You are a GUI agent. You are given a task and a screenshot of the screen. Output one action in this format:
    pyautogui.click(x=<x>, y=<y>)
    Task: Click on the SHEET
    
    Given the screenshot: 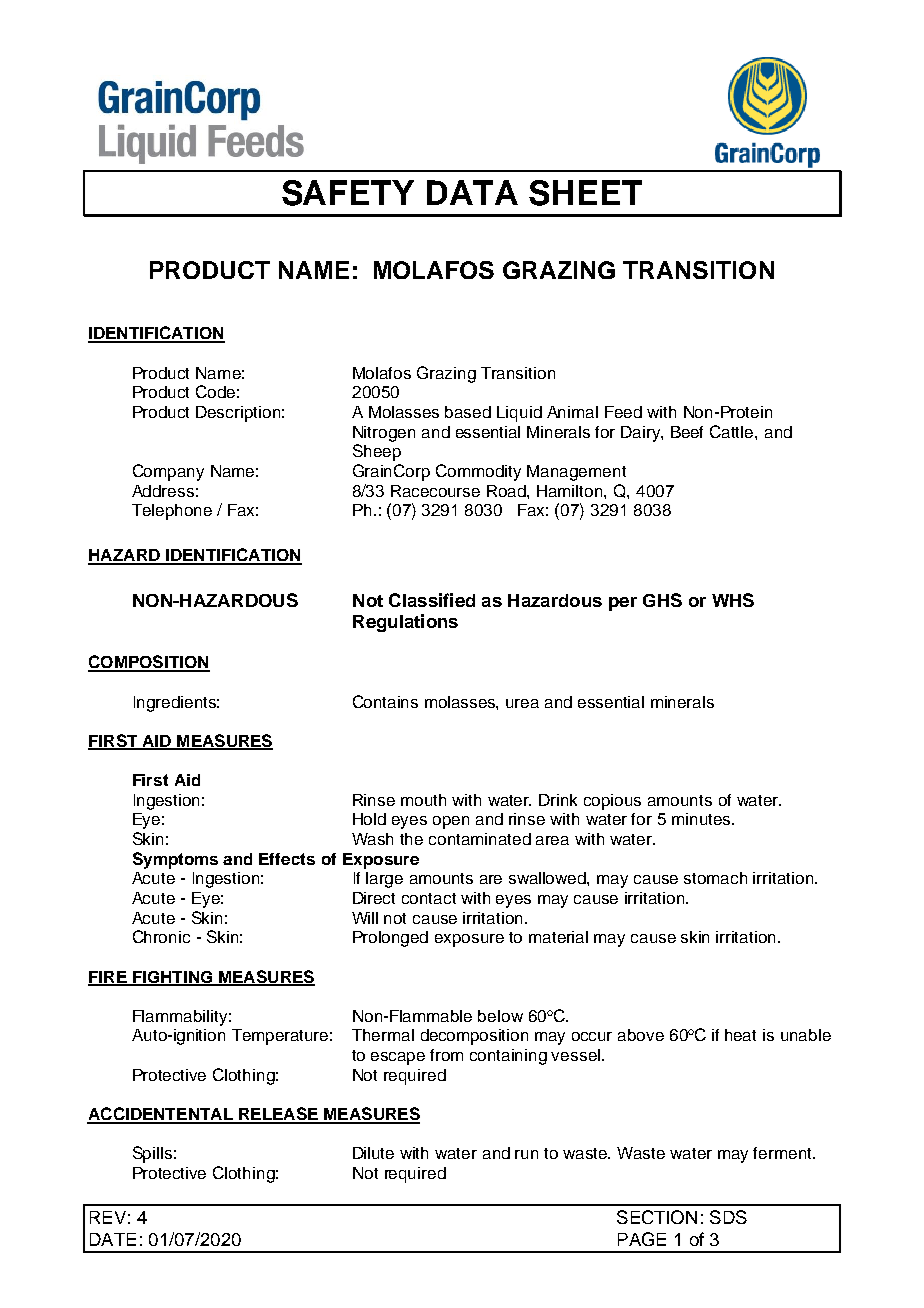 What is the action you would take?
    pyautogui.click(x=585, y=193)
